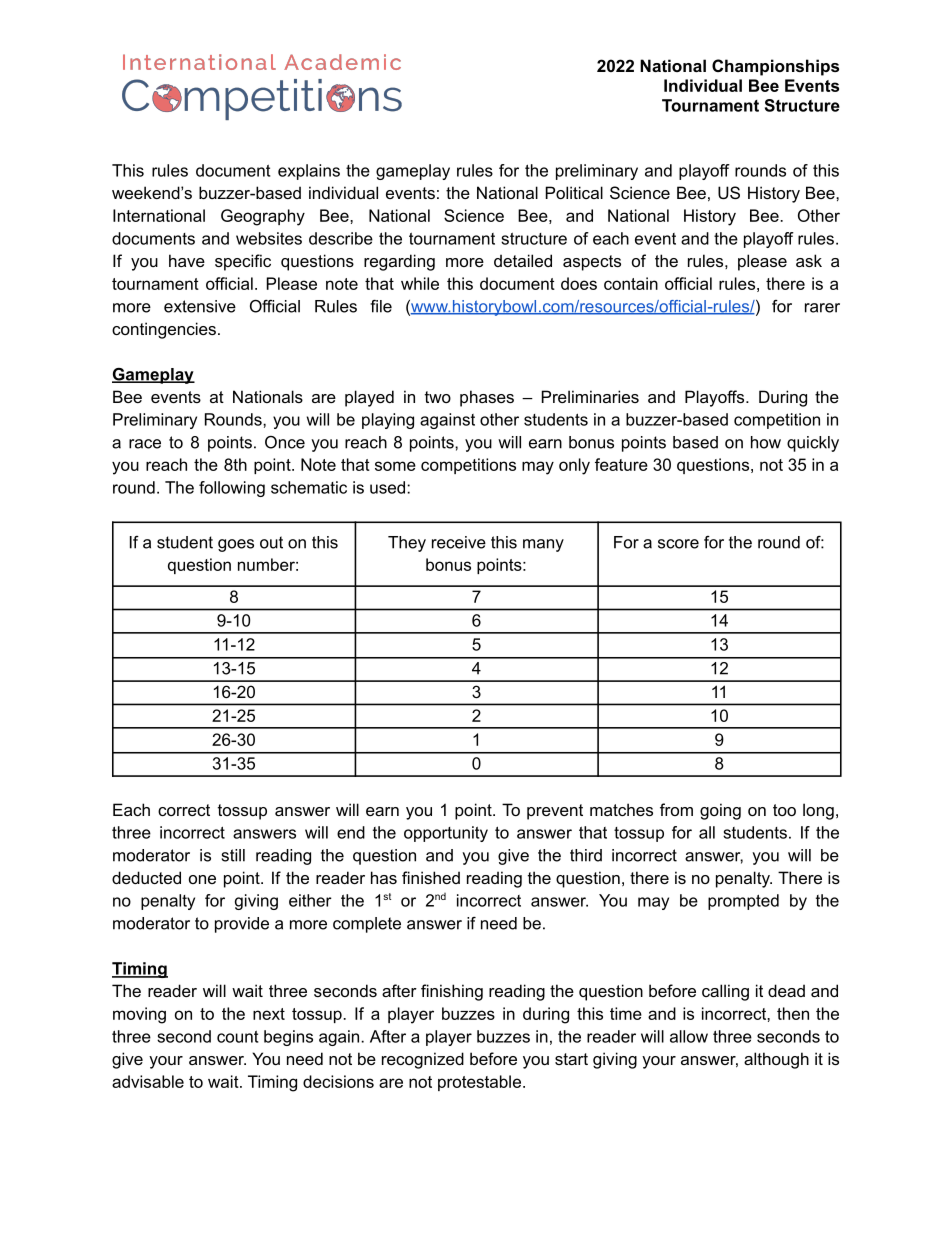  Describe the element at coordinates (775, 67) in the page. I see `Championships` at that location.
